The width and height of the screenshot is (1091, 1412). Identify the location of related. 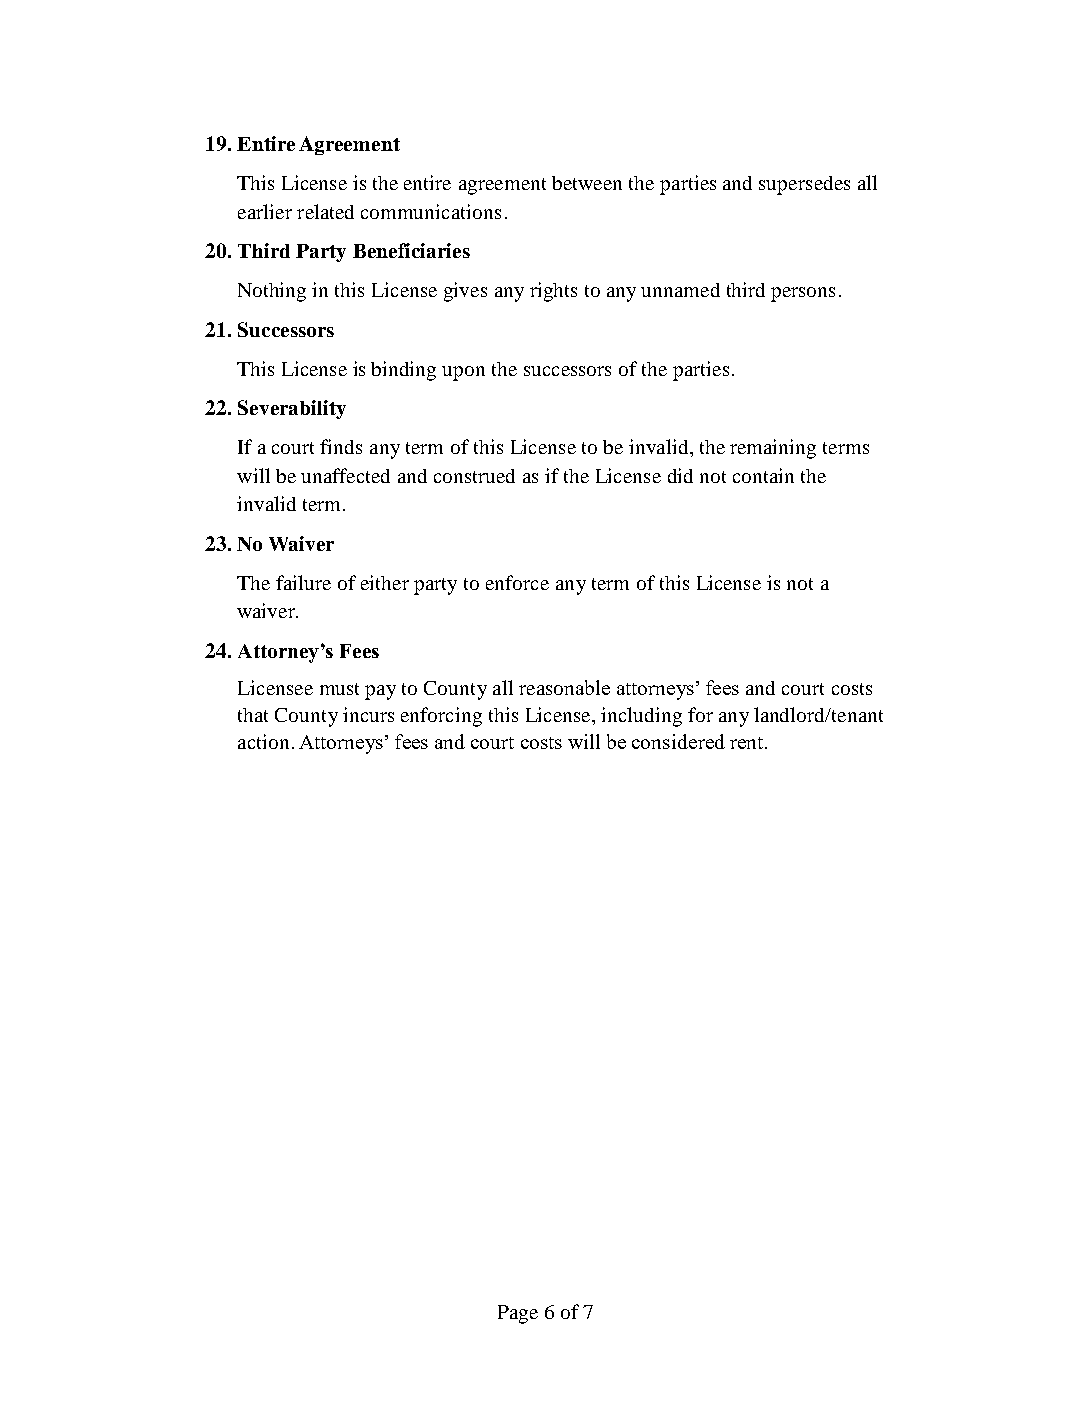
(325, 211).
